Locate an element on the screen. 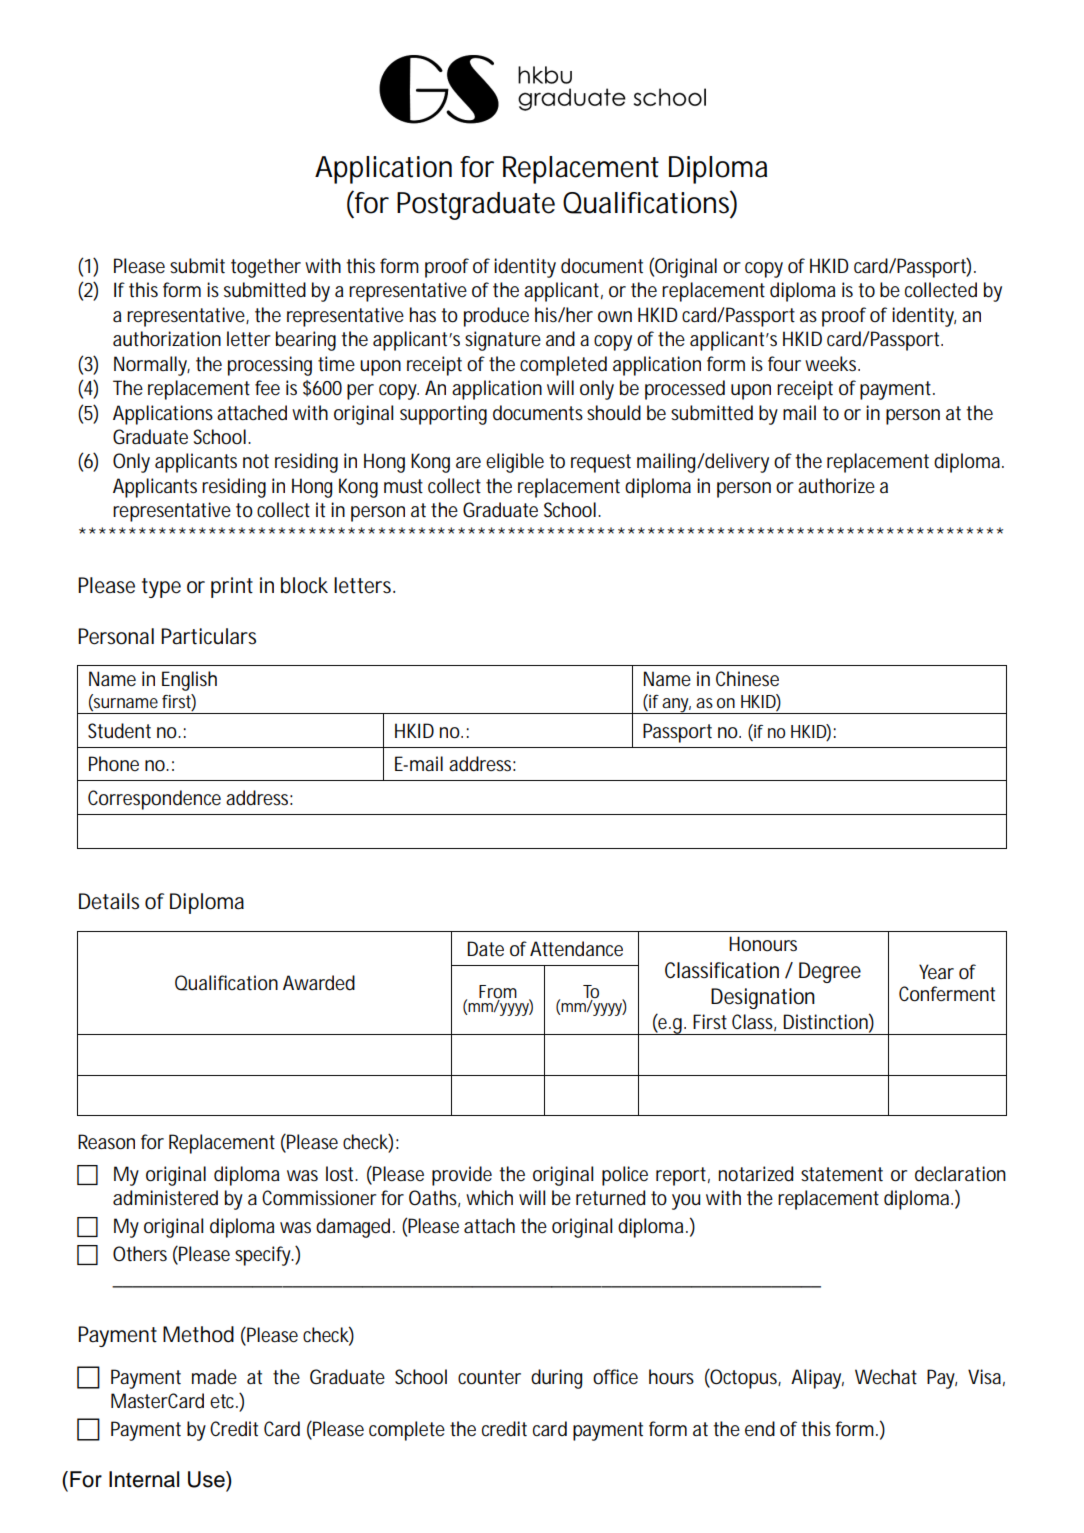  weeks is located at coordinates (832, 363).
